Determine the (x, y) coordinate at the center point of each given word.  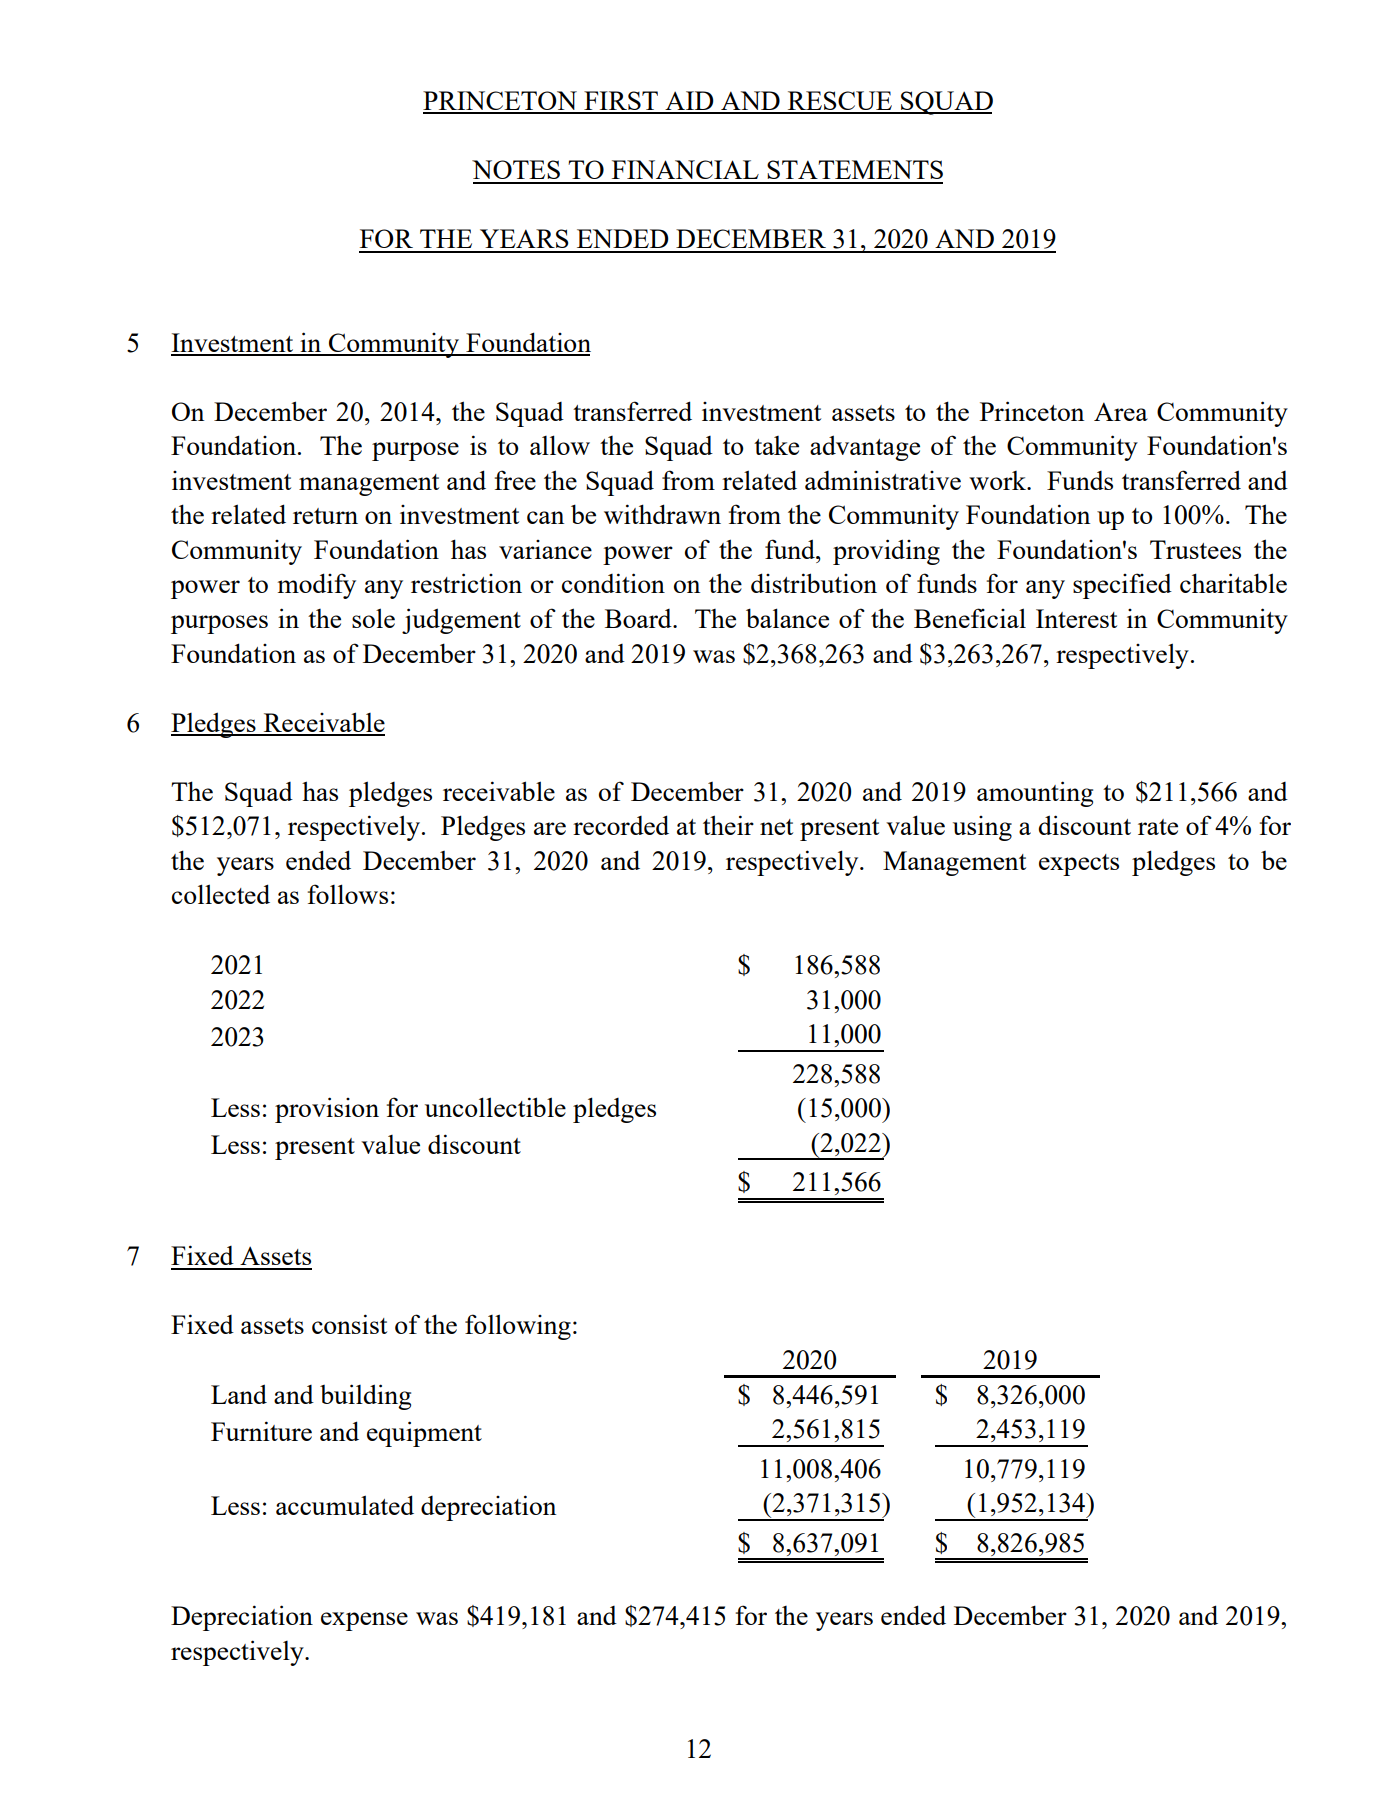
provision (327, 1110)
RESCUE (839, 102)
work (998, 480)
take (776, 445)
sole (373, 618)
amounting (1035, 794)
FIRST (621, 102)
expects (1079, 865)
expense (364, 1621)
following (518, 1327)
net (776, 827)
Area (1121, 411)
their (728, 825)
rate (1158, 827)
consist (349, 1324)
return (325, 516)
